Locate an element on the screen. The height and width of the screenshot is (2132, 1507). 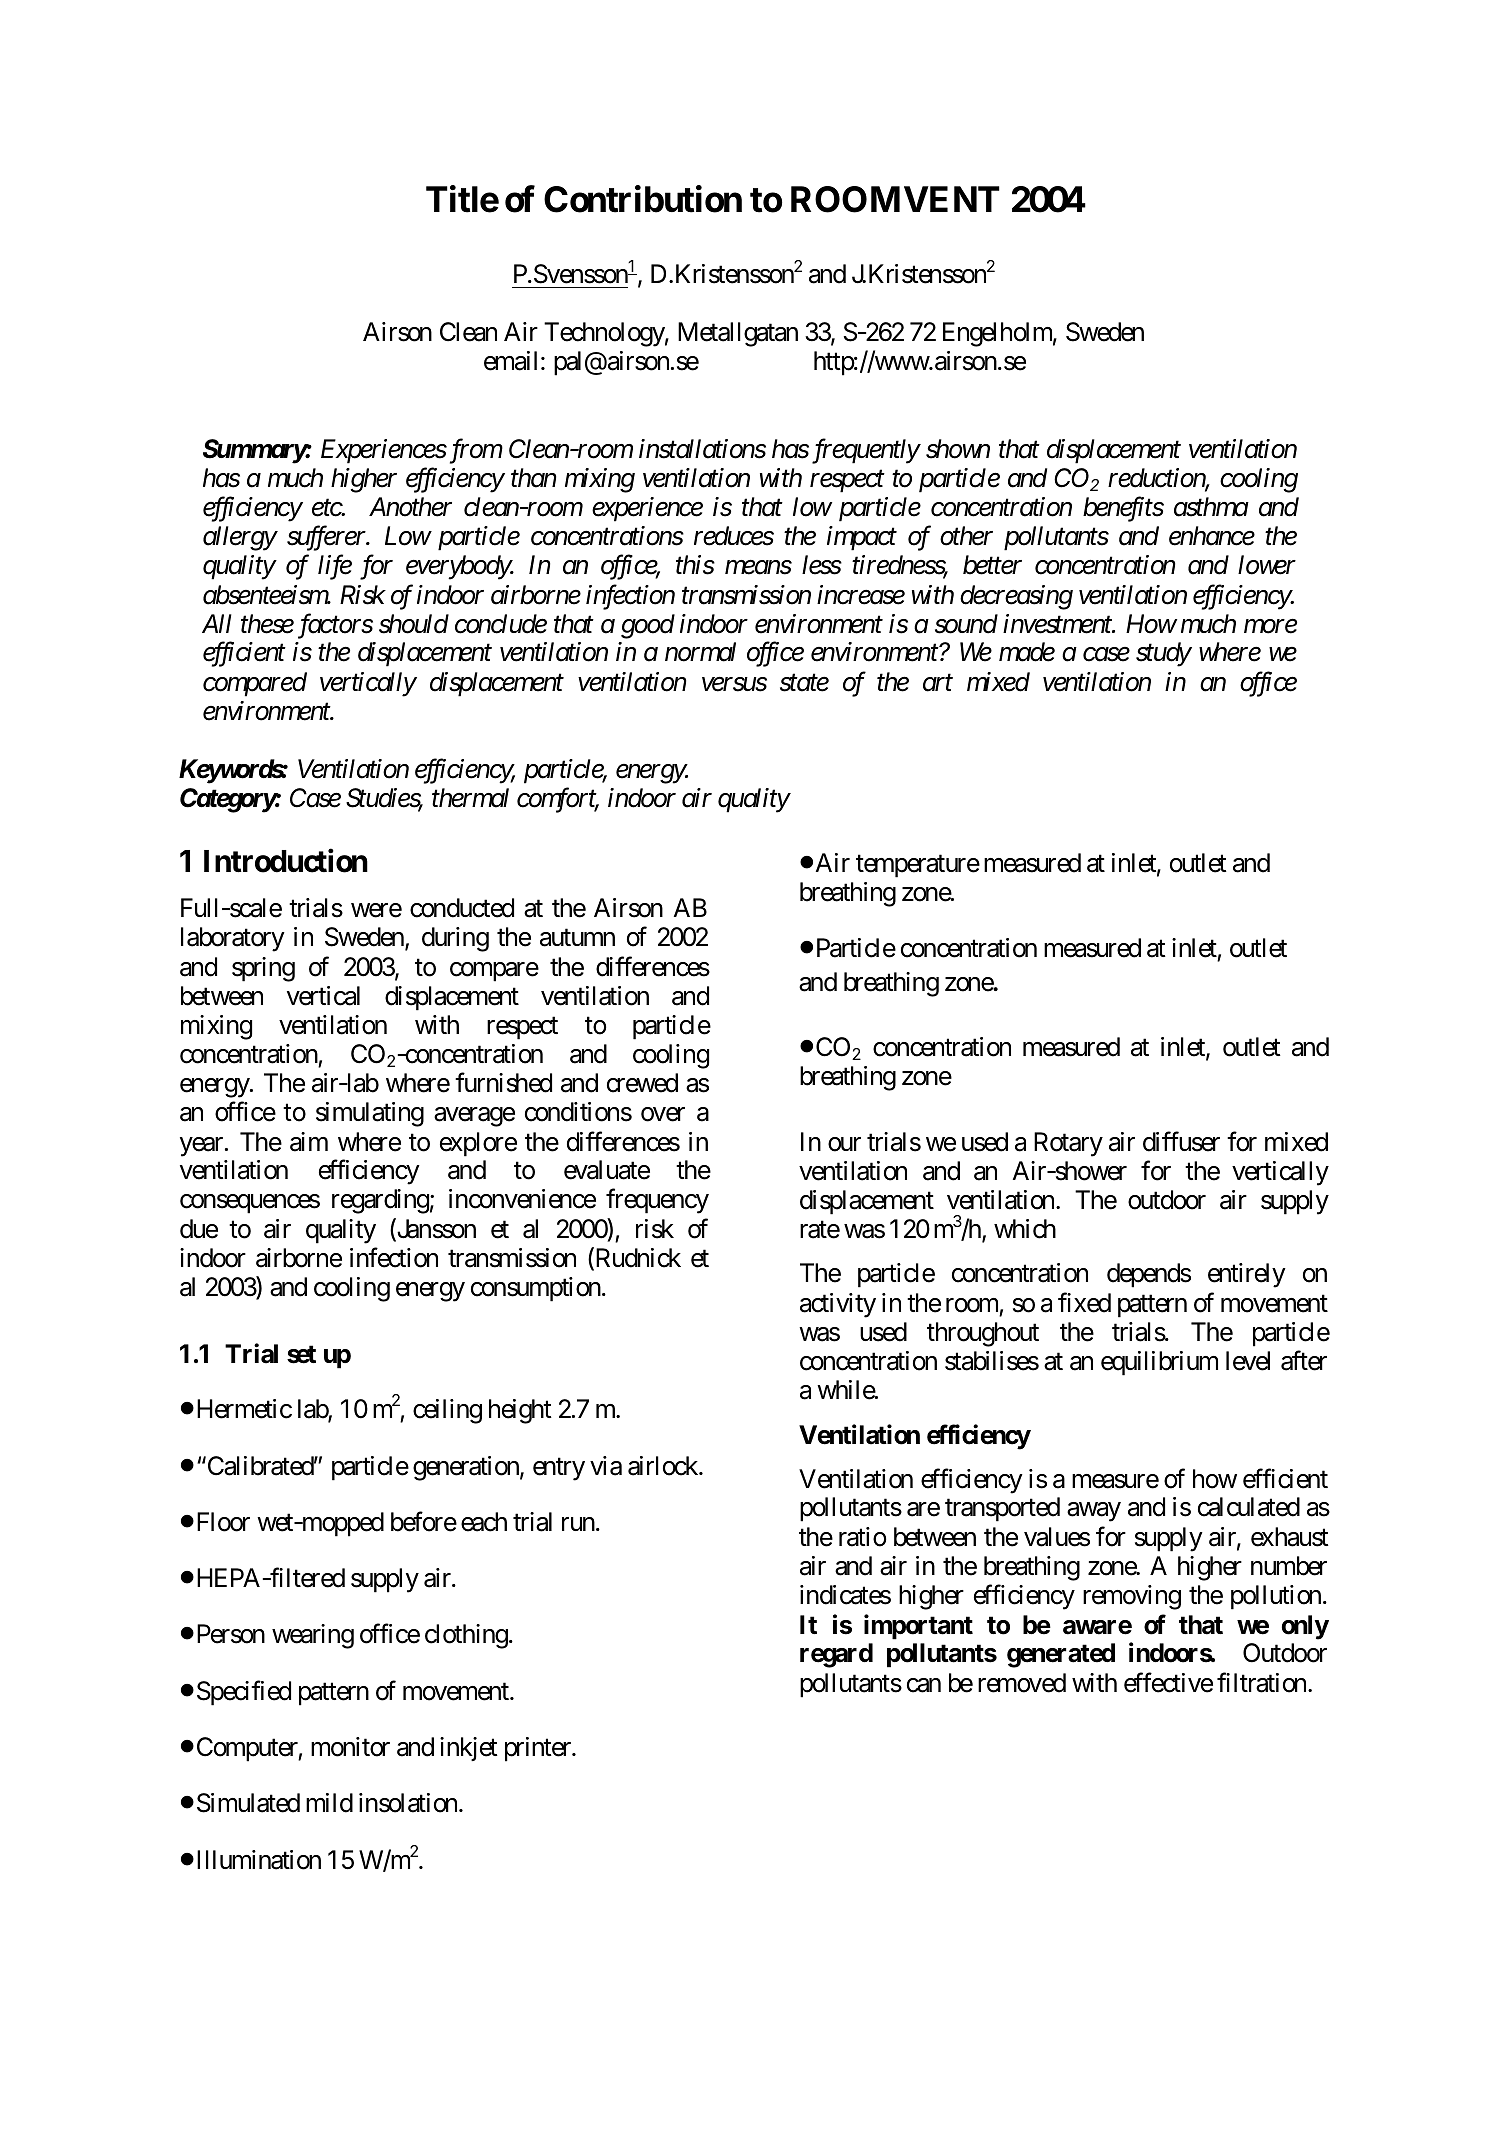
Contribution is located at coordinates (643, 199).
